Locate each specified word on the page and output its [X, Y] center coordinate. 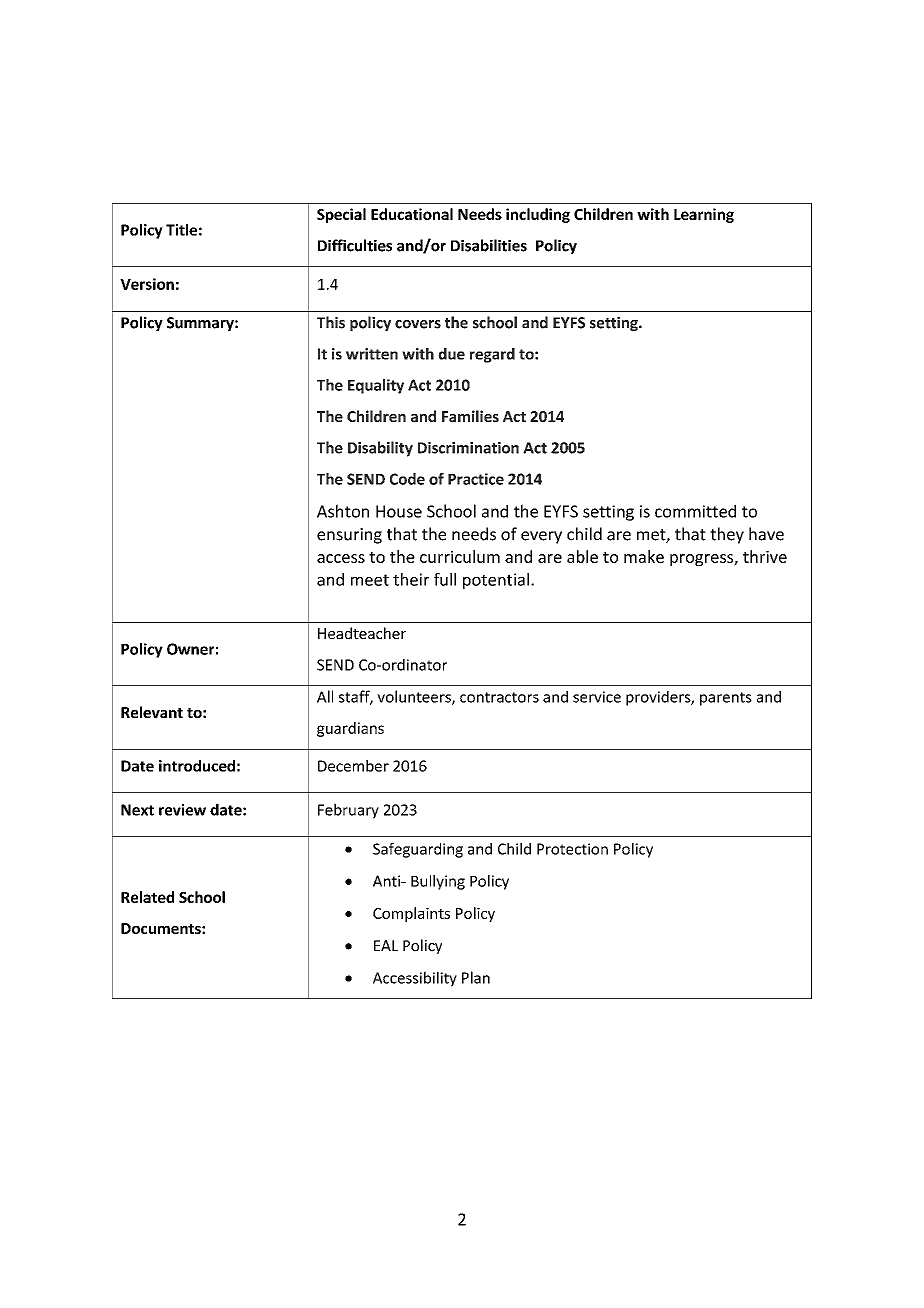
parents [726, 699]
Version [147, 284]
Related [147, 897]
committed [695, 511]
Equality [376, 386]
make [644, 556]
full [445, 579]
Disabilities [489, 245]
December [353, 766]
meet [370, 580]
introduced [197, 766]
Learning [704, 215]
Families [470, 416]
